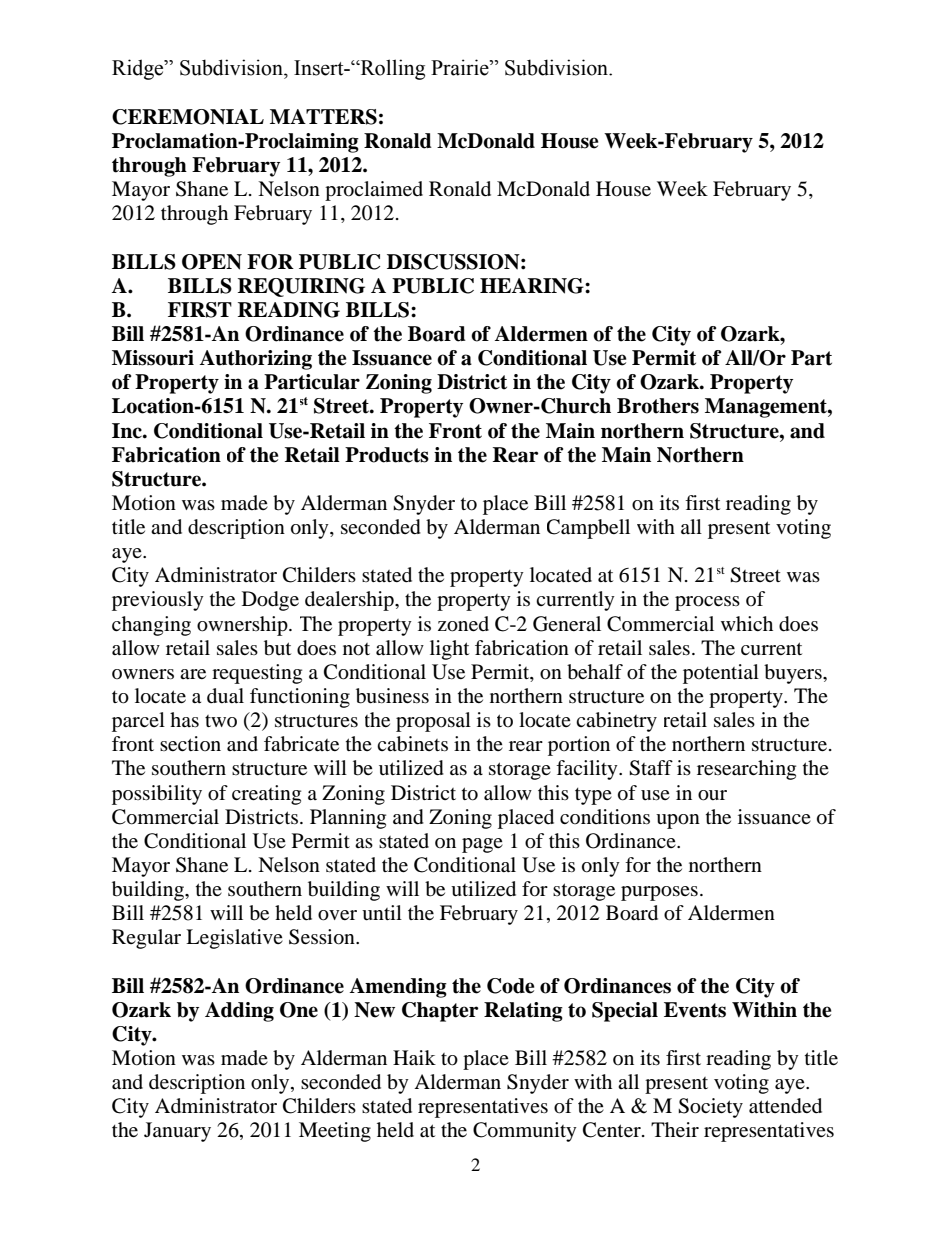  I want to click on OPEN, so click(212, 262).
